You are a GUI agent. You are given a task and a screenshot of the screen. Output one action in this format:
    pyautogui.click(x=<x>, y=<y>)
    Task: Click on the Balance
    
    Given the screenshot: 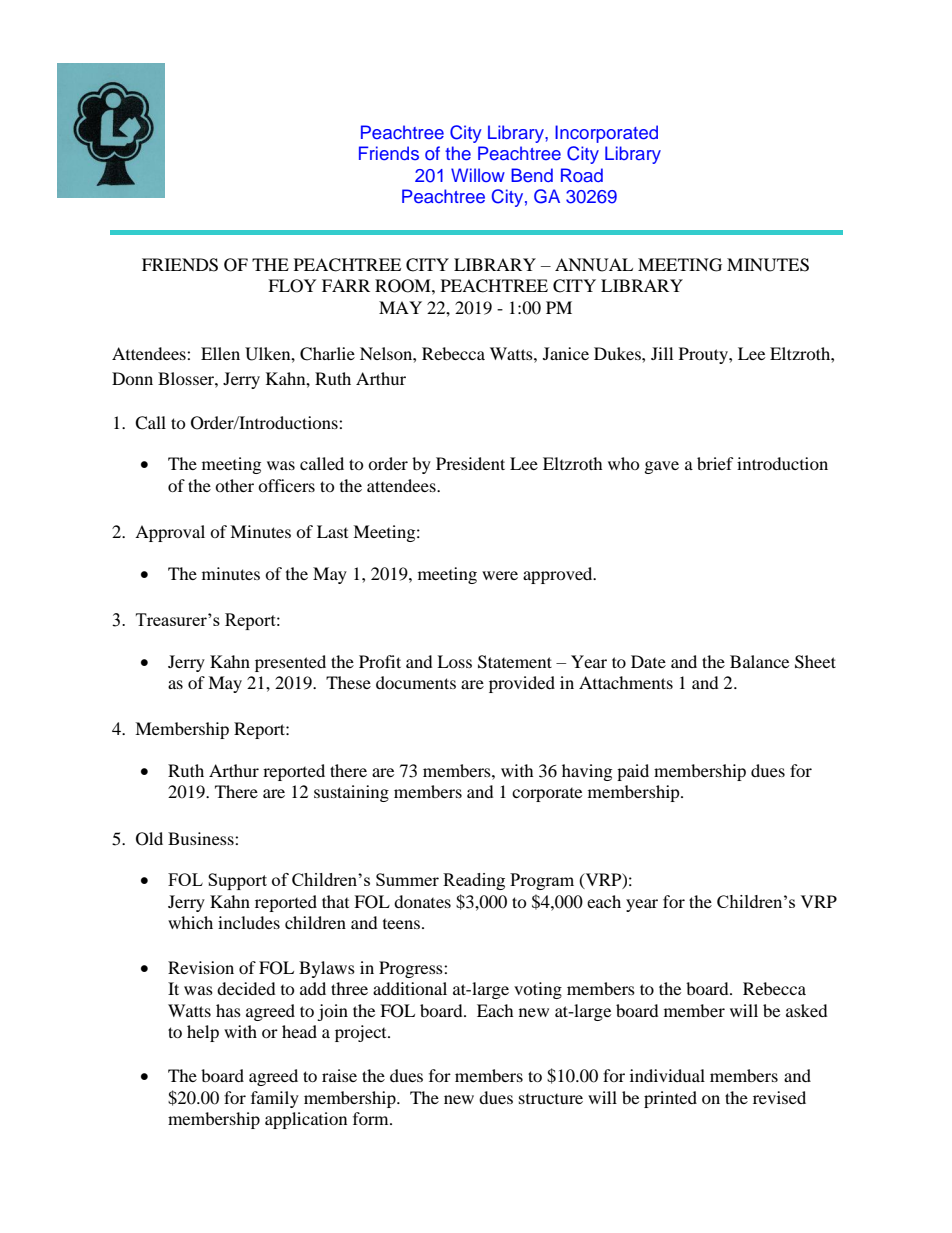 What is the action you would take?
    pyautogui.click(x=759, y=661)
